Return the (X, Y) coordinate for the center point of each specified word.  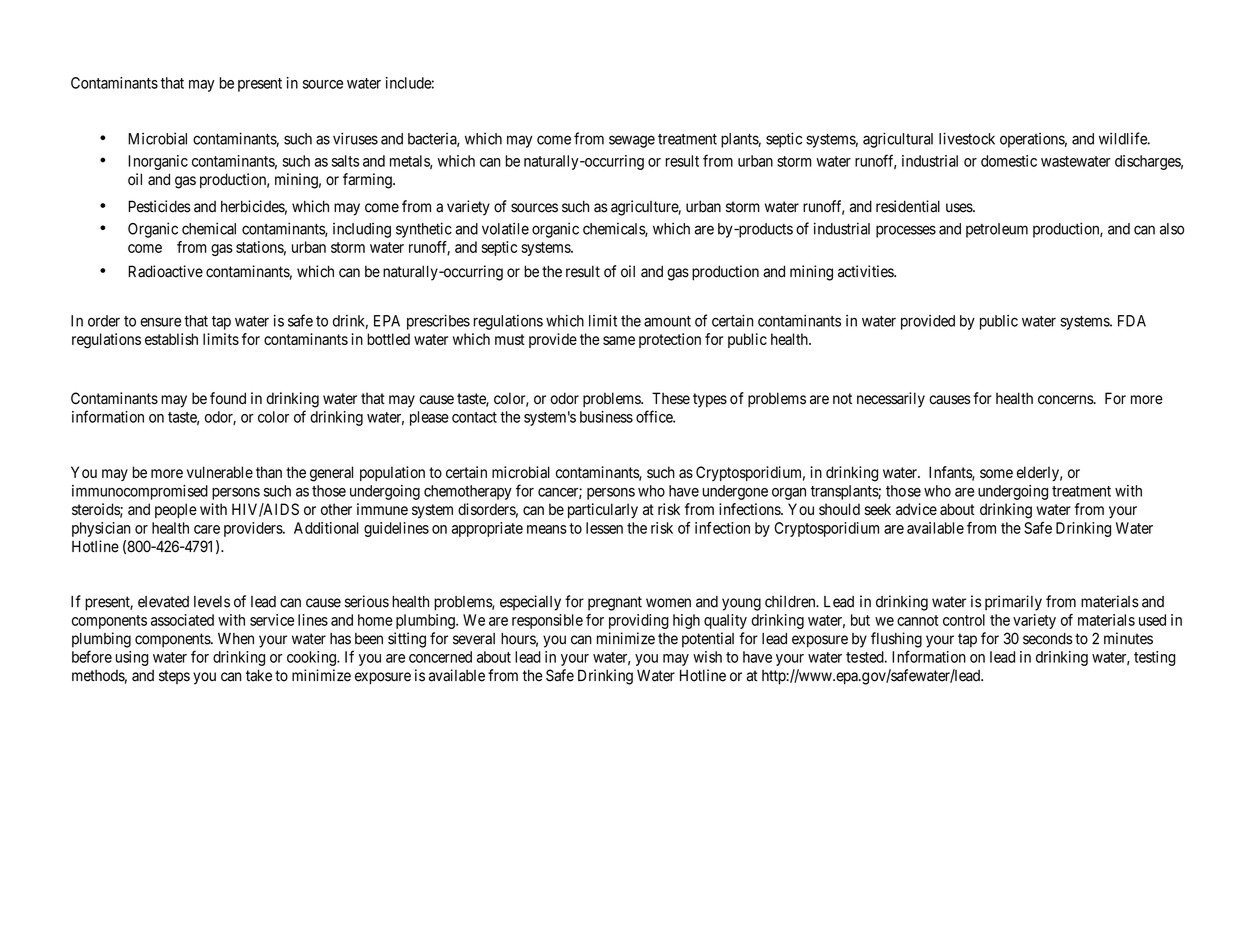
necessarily (891, 400)
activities (866, 271)
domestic (1009, 161)
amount (667, 321)
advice (916, 509)
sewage (632, 141)
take (259, 675)
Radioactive (165, 271)
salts (345, 161)
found (228, 398)
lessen (604, 528)
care (207, 529)
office (655, 416)
